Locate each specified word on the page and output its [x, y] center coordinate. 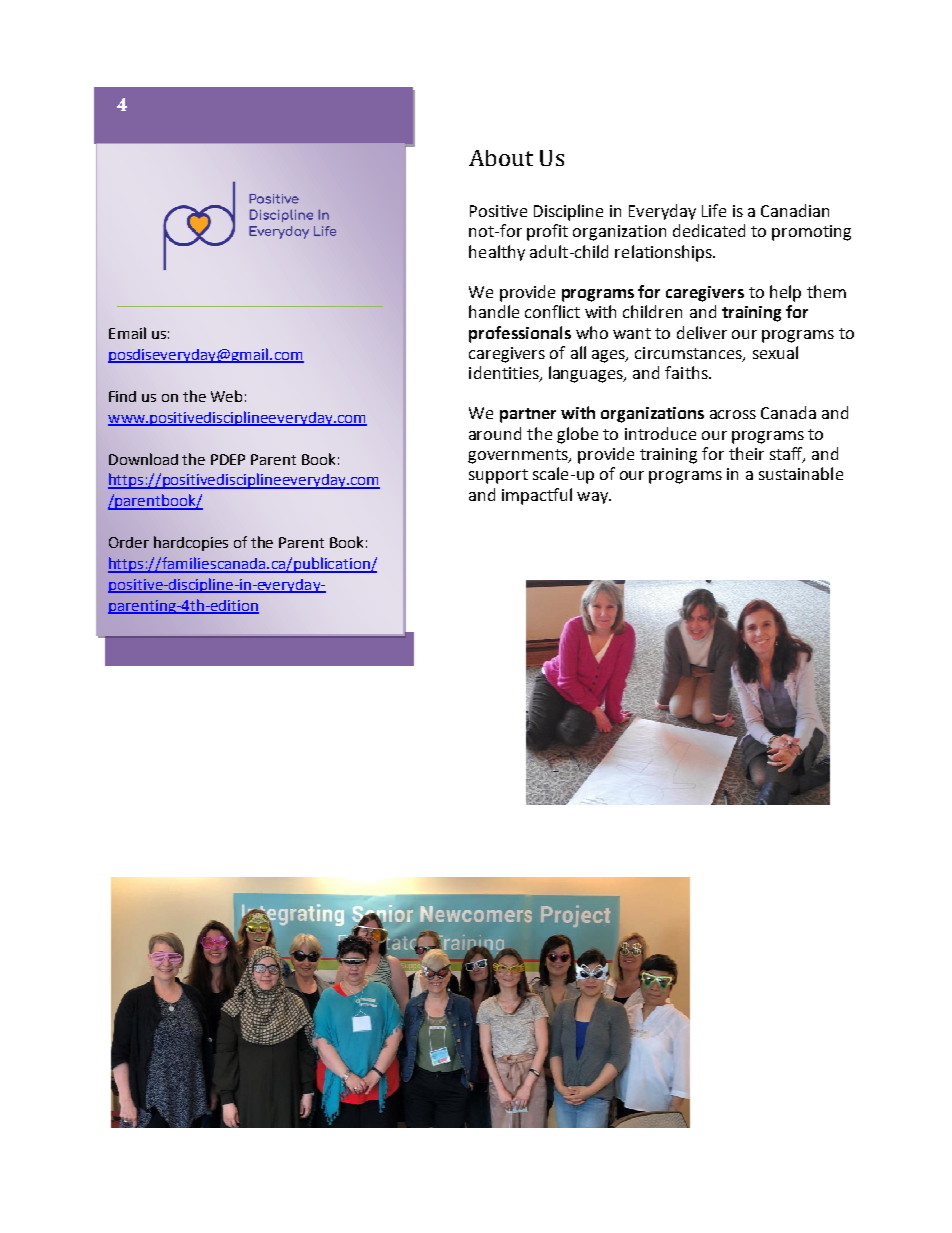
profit [547, 232]
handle [494, 311]
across [733, 414]
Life [714, 210]
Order [129, 542]
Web [226, 396]
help [785, 293]
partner [528, 415]
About [501, 158]
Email [127, 333]
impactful [537, 496]
